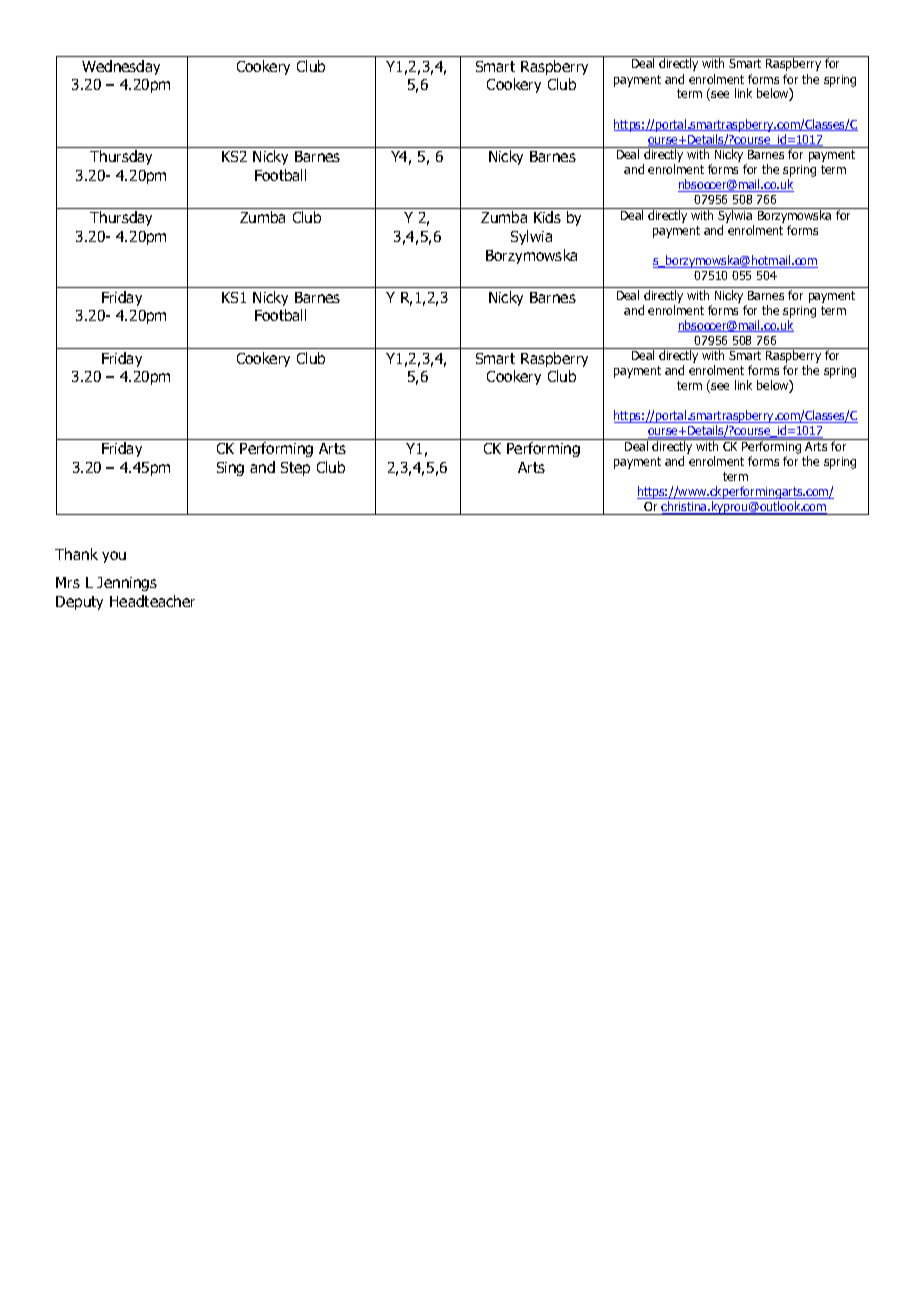 This document has height=1308, width=924. What do you see at coordinates (76, 554) in the document?
I see `Thank` at bounding box center [76, 554].
